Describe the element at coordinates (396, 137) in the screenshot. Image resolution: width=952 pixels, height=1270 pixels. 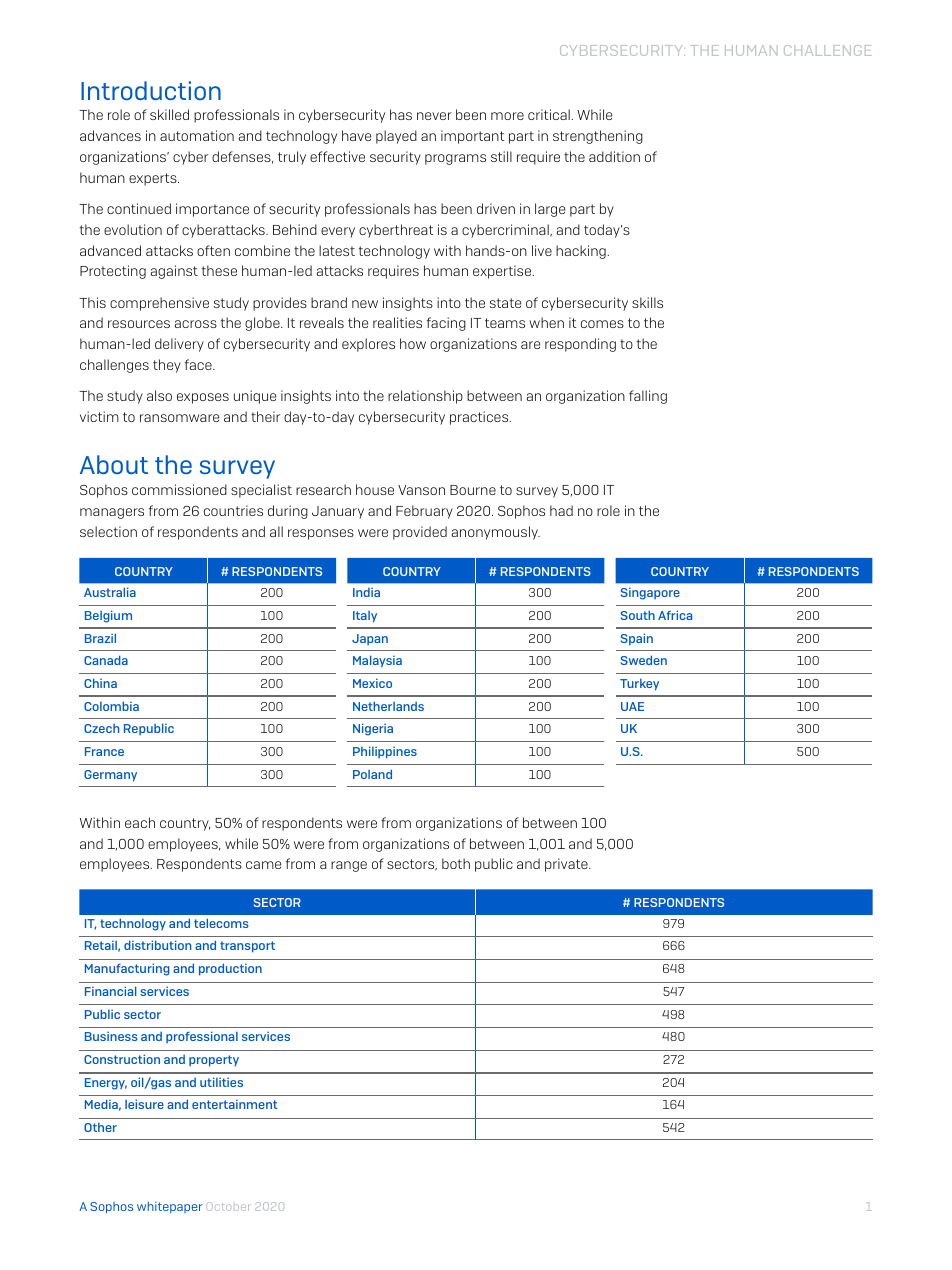
I see `played` at that location.
